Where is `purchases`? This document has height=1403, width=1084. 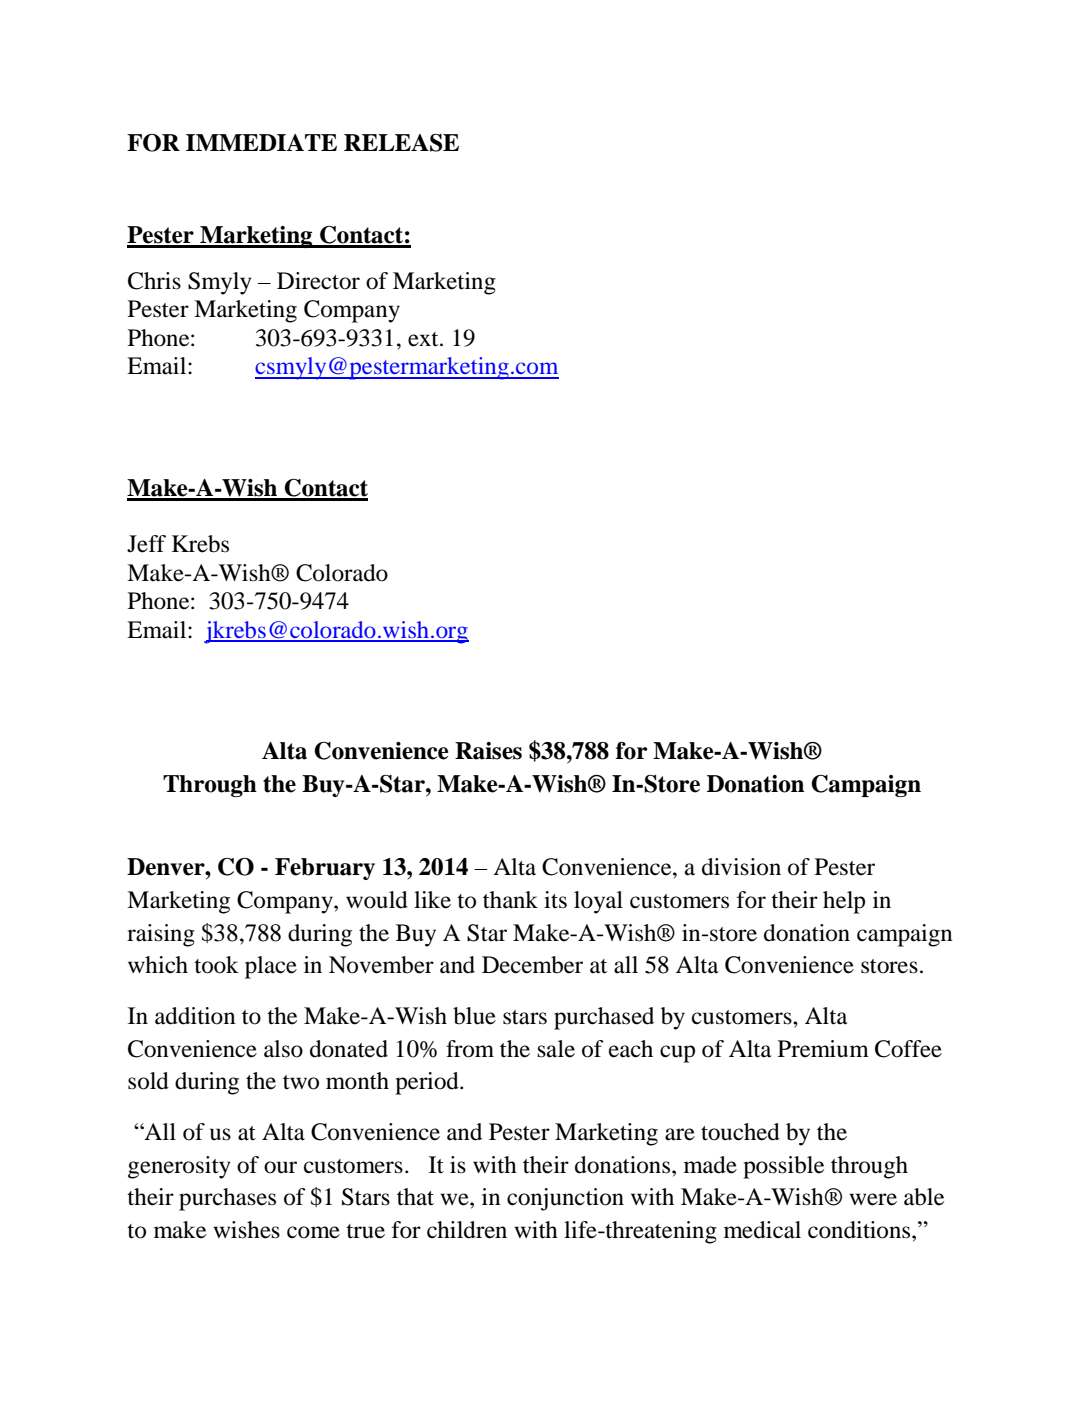 purchases is located at coordinates (227, 1199).
